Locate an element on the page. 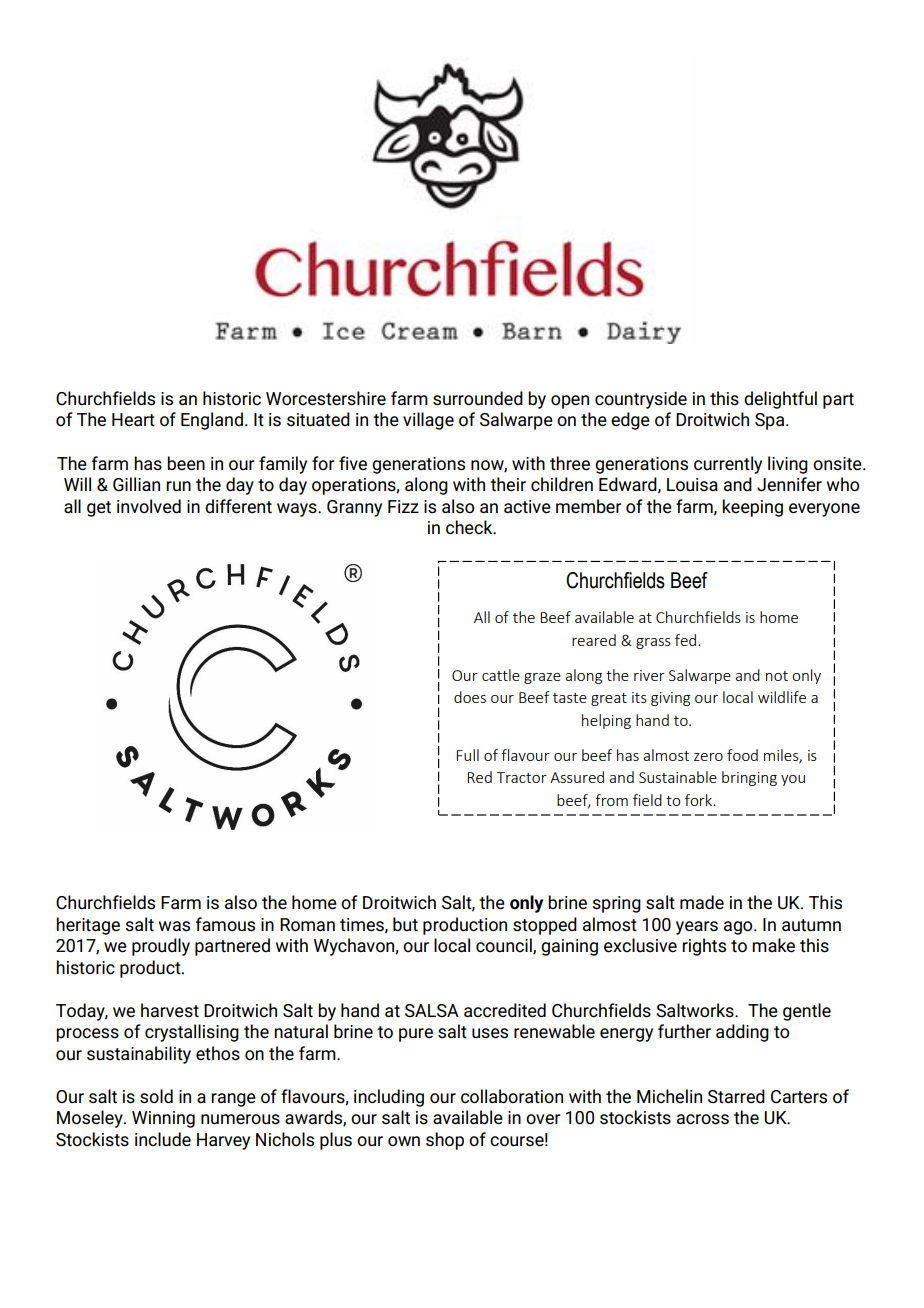 The width and height of the image is (924, 1308). was is located at coordinates (174, 926).
